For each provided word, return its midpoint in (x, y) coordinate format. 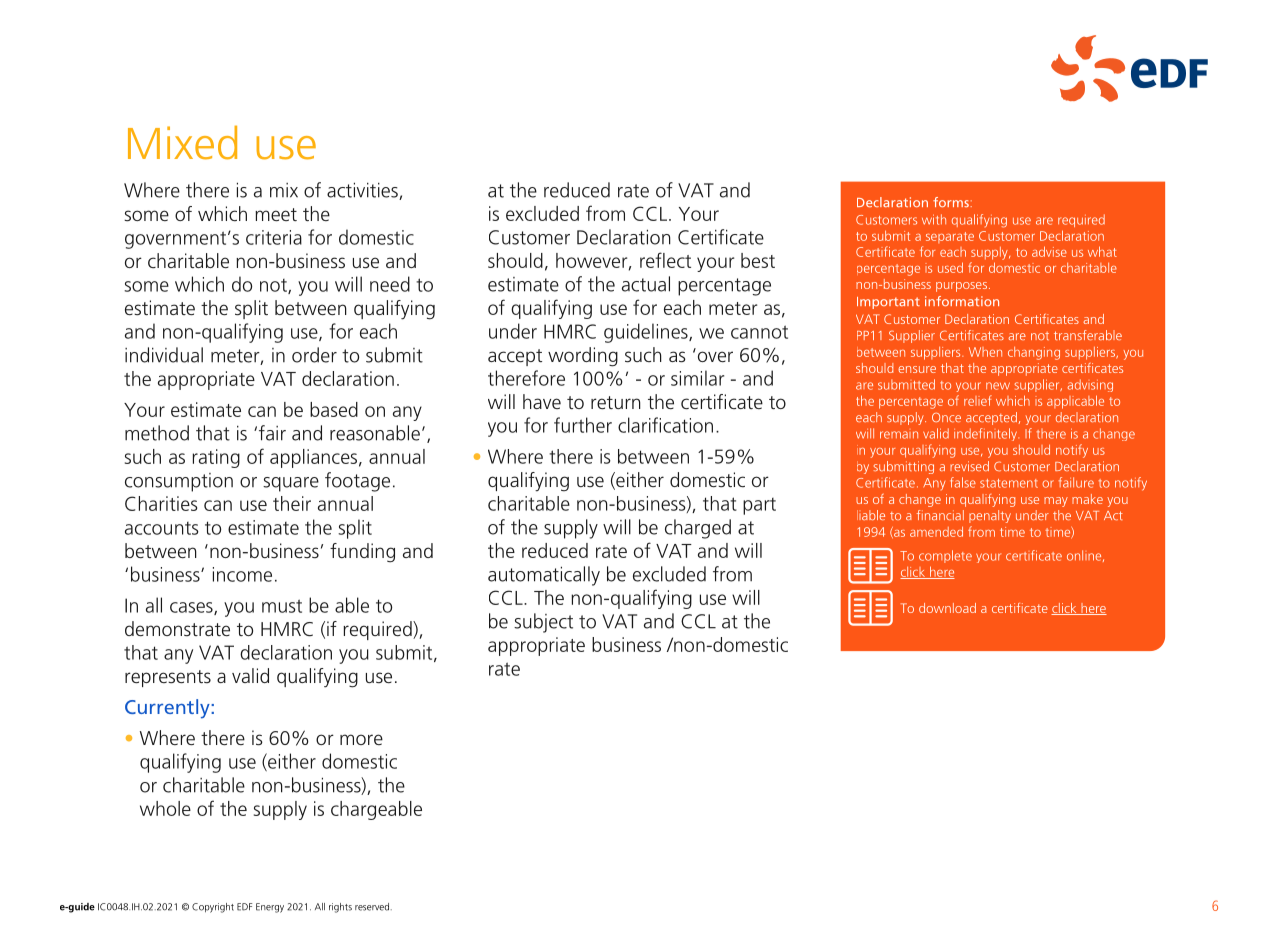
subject (543, 623)
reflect (665, 260)
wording (583, 357)
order (314, 355)
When (985, 352)
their (292, 503)
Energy (270, 908)
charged (698, 529)
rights (340, 908)
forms (951, 202)
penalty (990, 516)
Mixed (182, 142)
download (947, 608)
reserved (373, 907)
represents (168, 678)
